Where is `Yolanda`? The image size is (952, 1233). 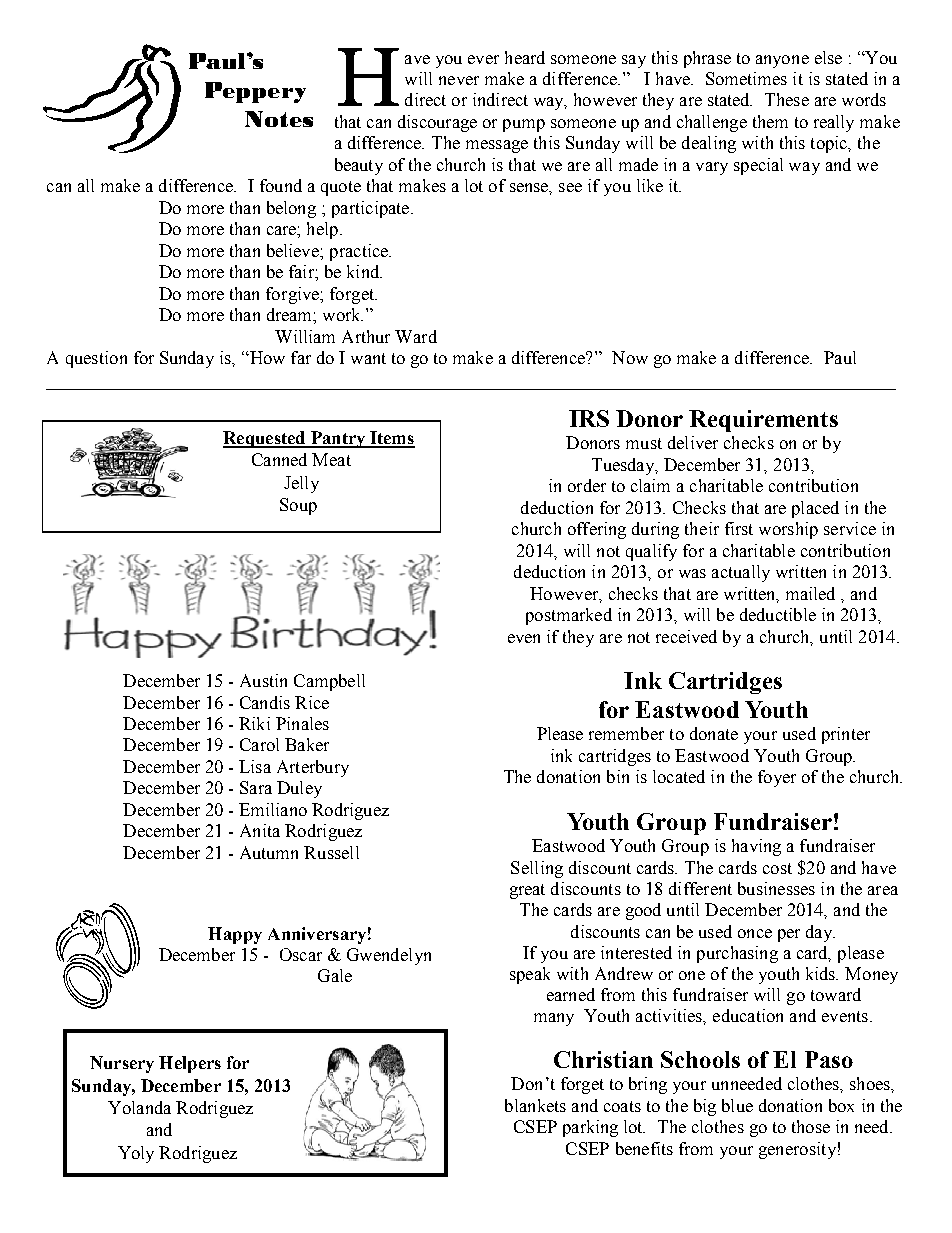
Yolanda is located at coordinates (139, 1107).
